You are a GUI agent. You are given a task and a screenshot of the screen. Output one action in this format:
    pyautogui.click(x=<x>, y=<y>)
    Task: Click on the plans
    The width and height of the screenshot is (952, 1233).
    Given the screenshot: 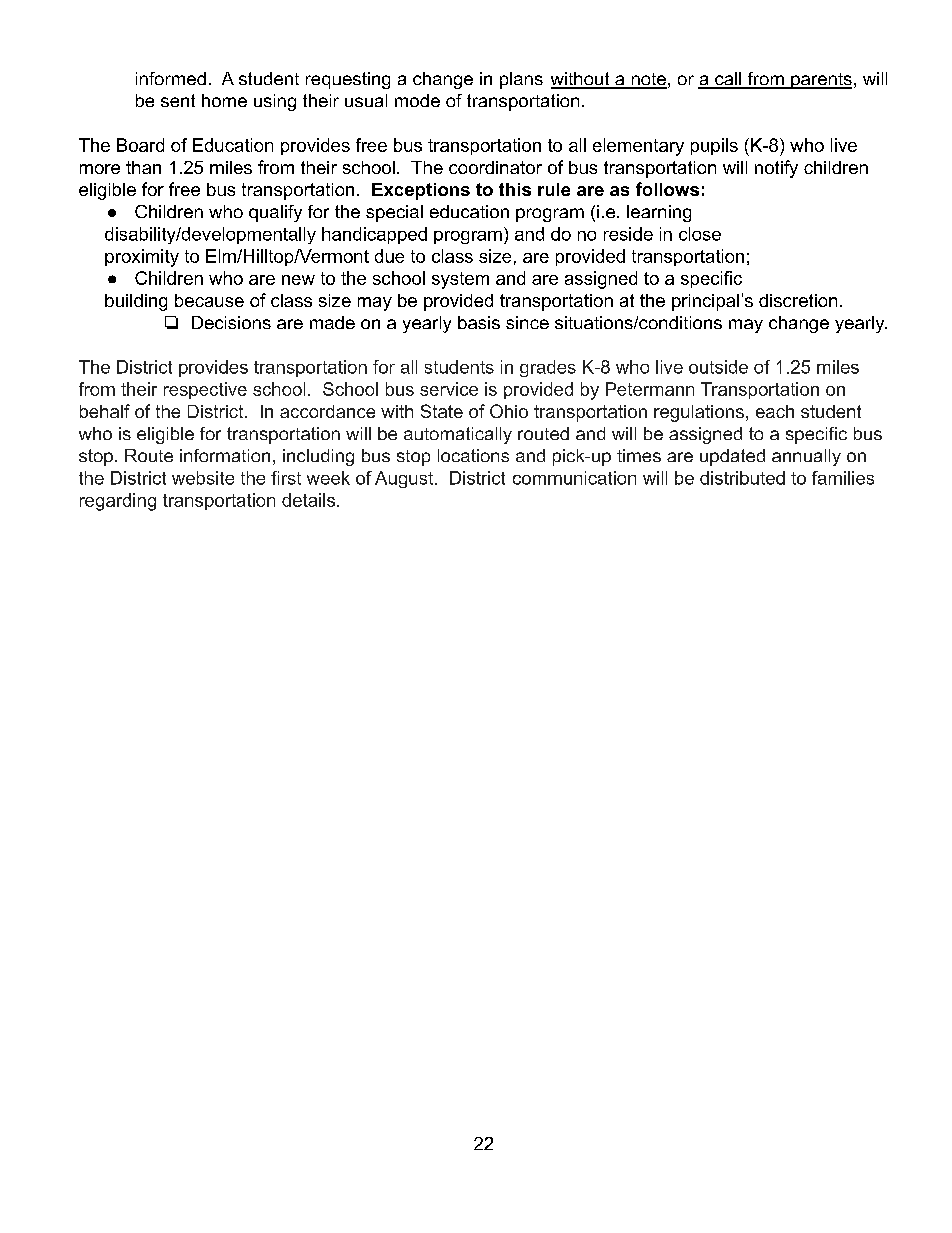 What is the action you would take?
    pyautogui.click(x=521, y=80)
